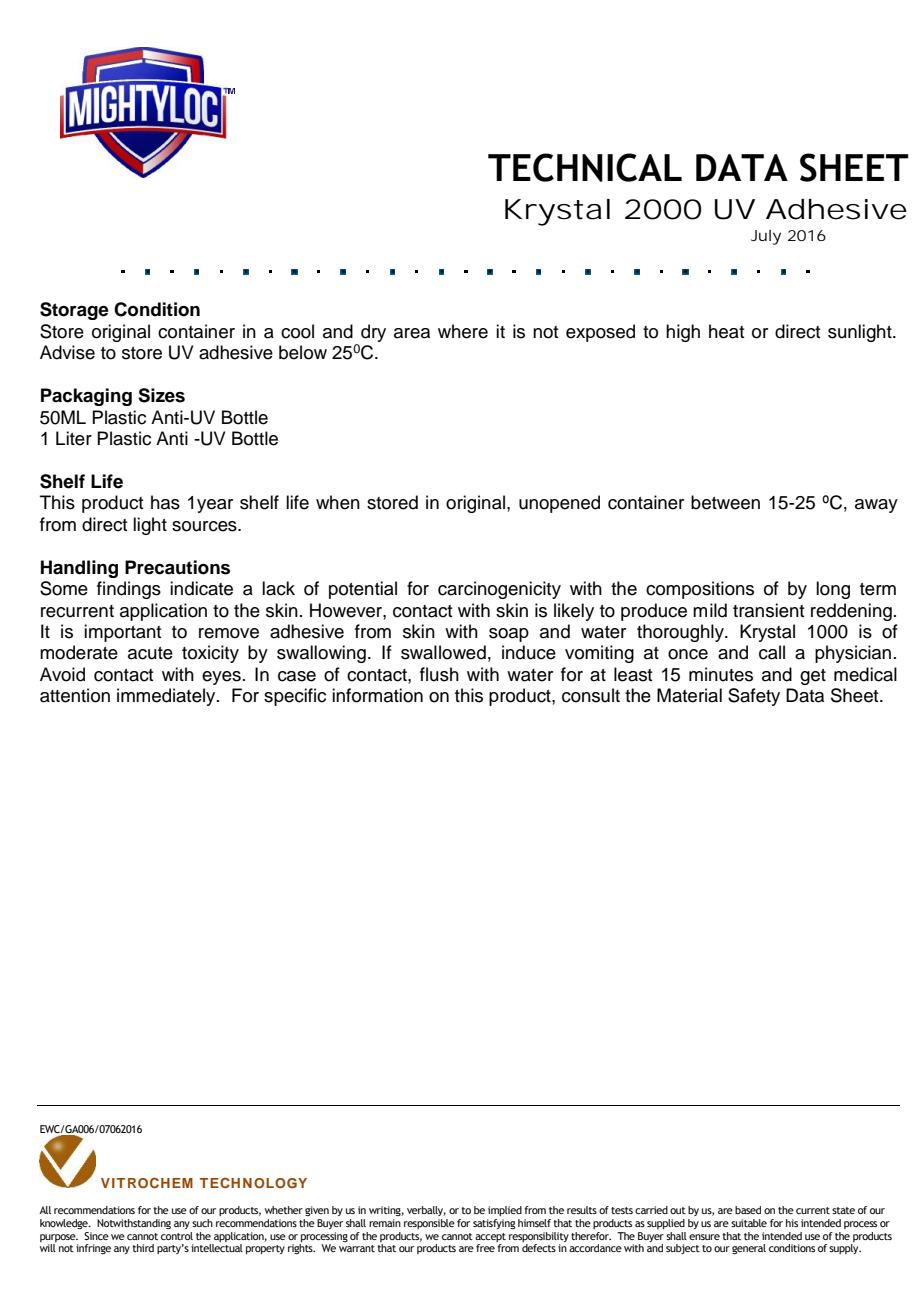 This image has height=1308, width=924. I want to click on Safety, so click(754, 697).
